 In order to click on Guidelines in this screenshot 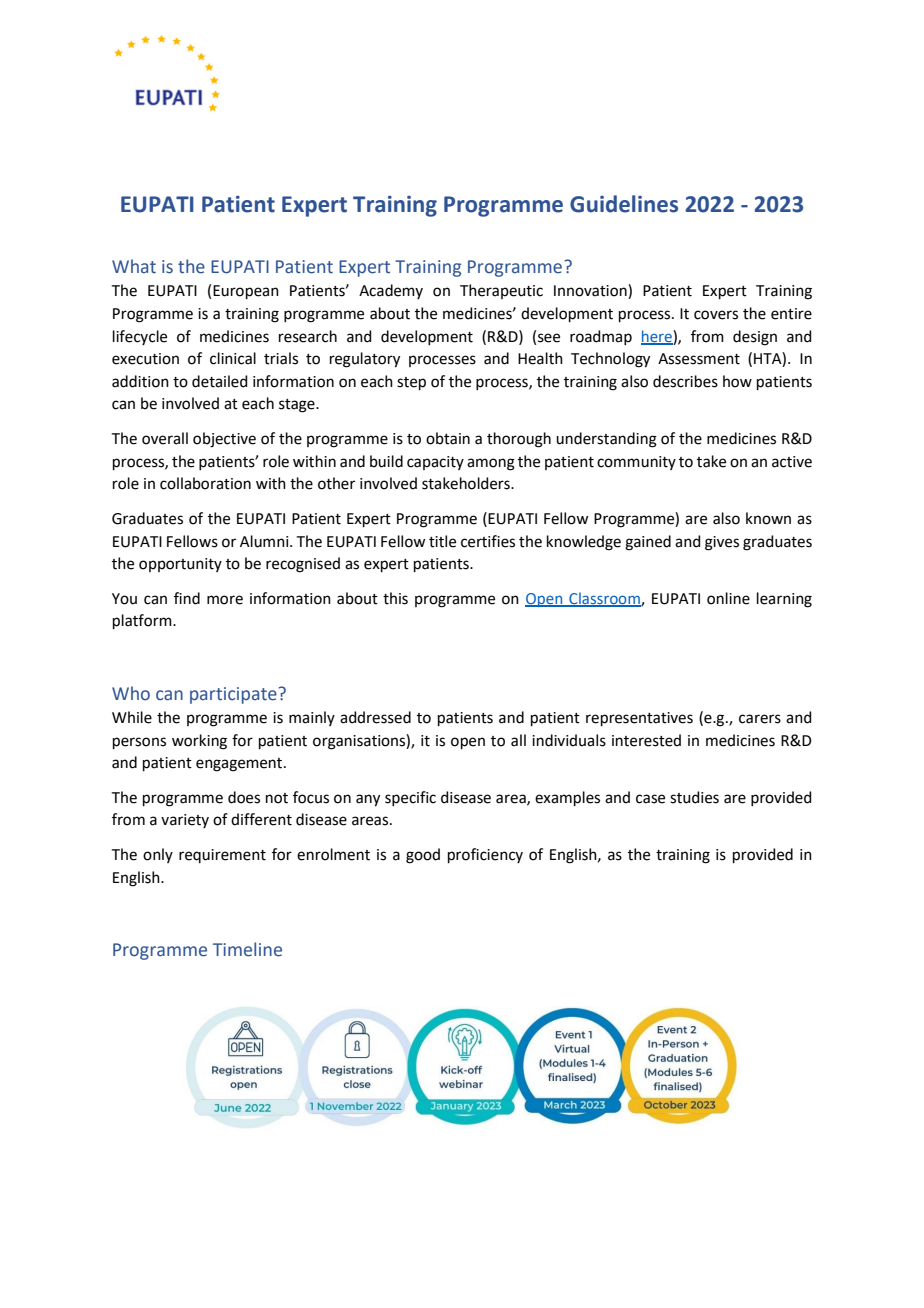, I will do `click(624, 204)`.
